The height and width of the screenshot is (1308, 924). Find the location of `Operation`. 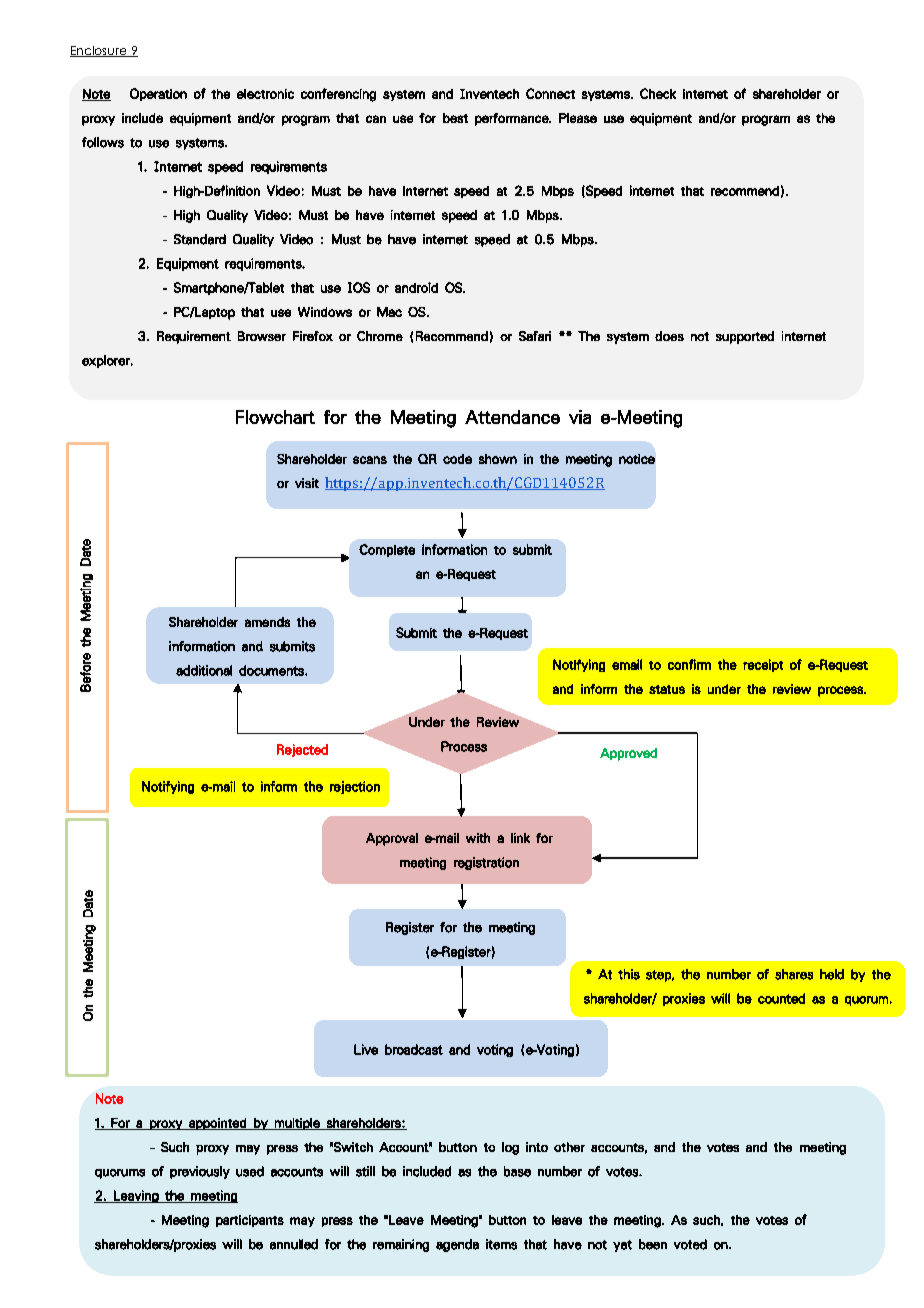

Operation is located at coordinates (158, 94).
